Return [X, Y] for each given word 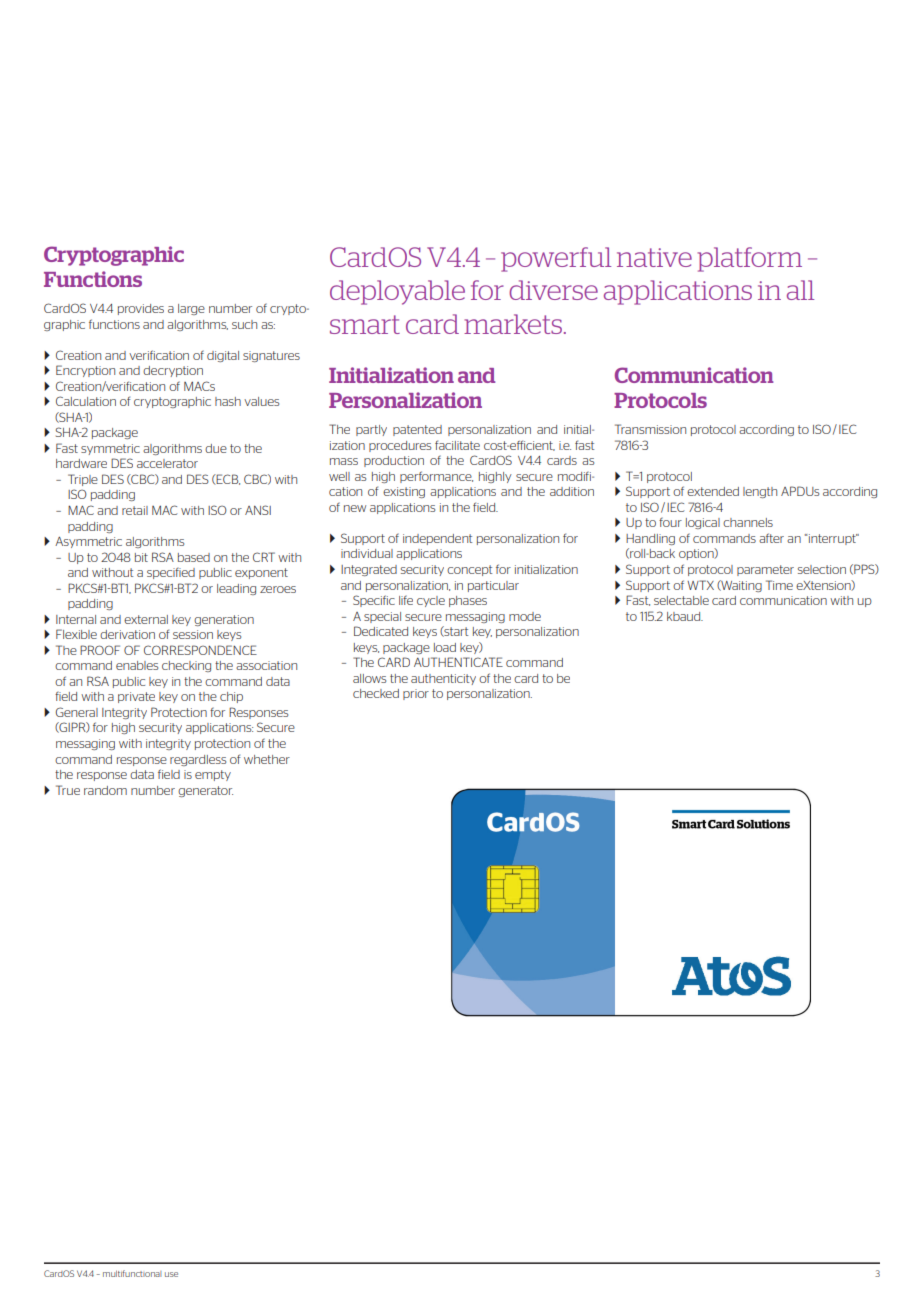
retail [135, 510]
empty [213, 775]
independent [437, 539]
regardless [198, 760]
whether [267, 759]
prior [416, 694]
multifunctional [132, 1273]
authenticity [443, 679]
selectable [681, 600]
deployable [397, 292]
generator [205, 791]
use [171, 1274]
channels [748, 522]
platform [750, 259]
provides [141, 309]
